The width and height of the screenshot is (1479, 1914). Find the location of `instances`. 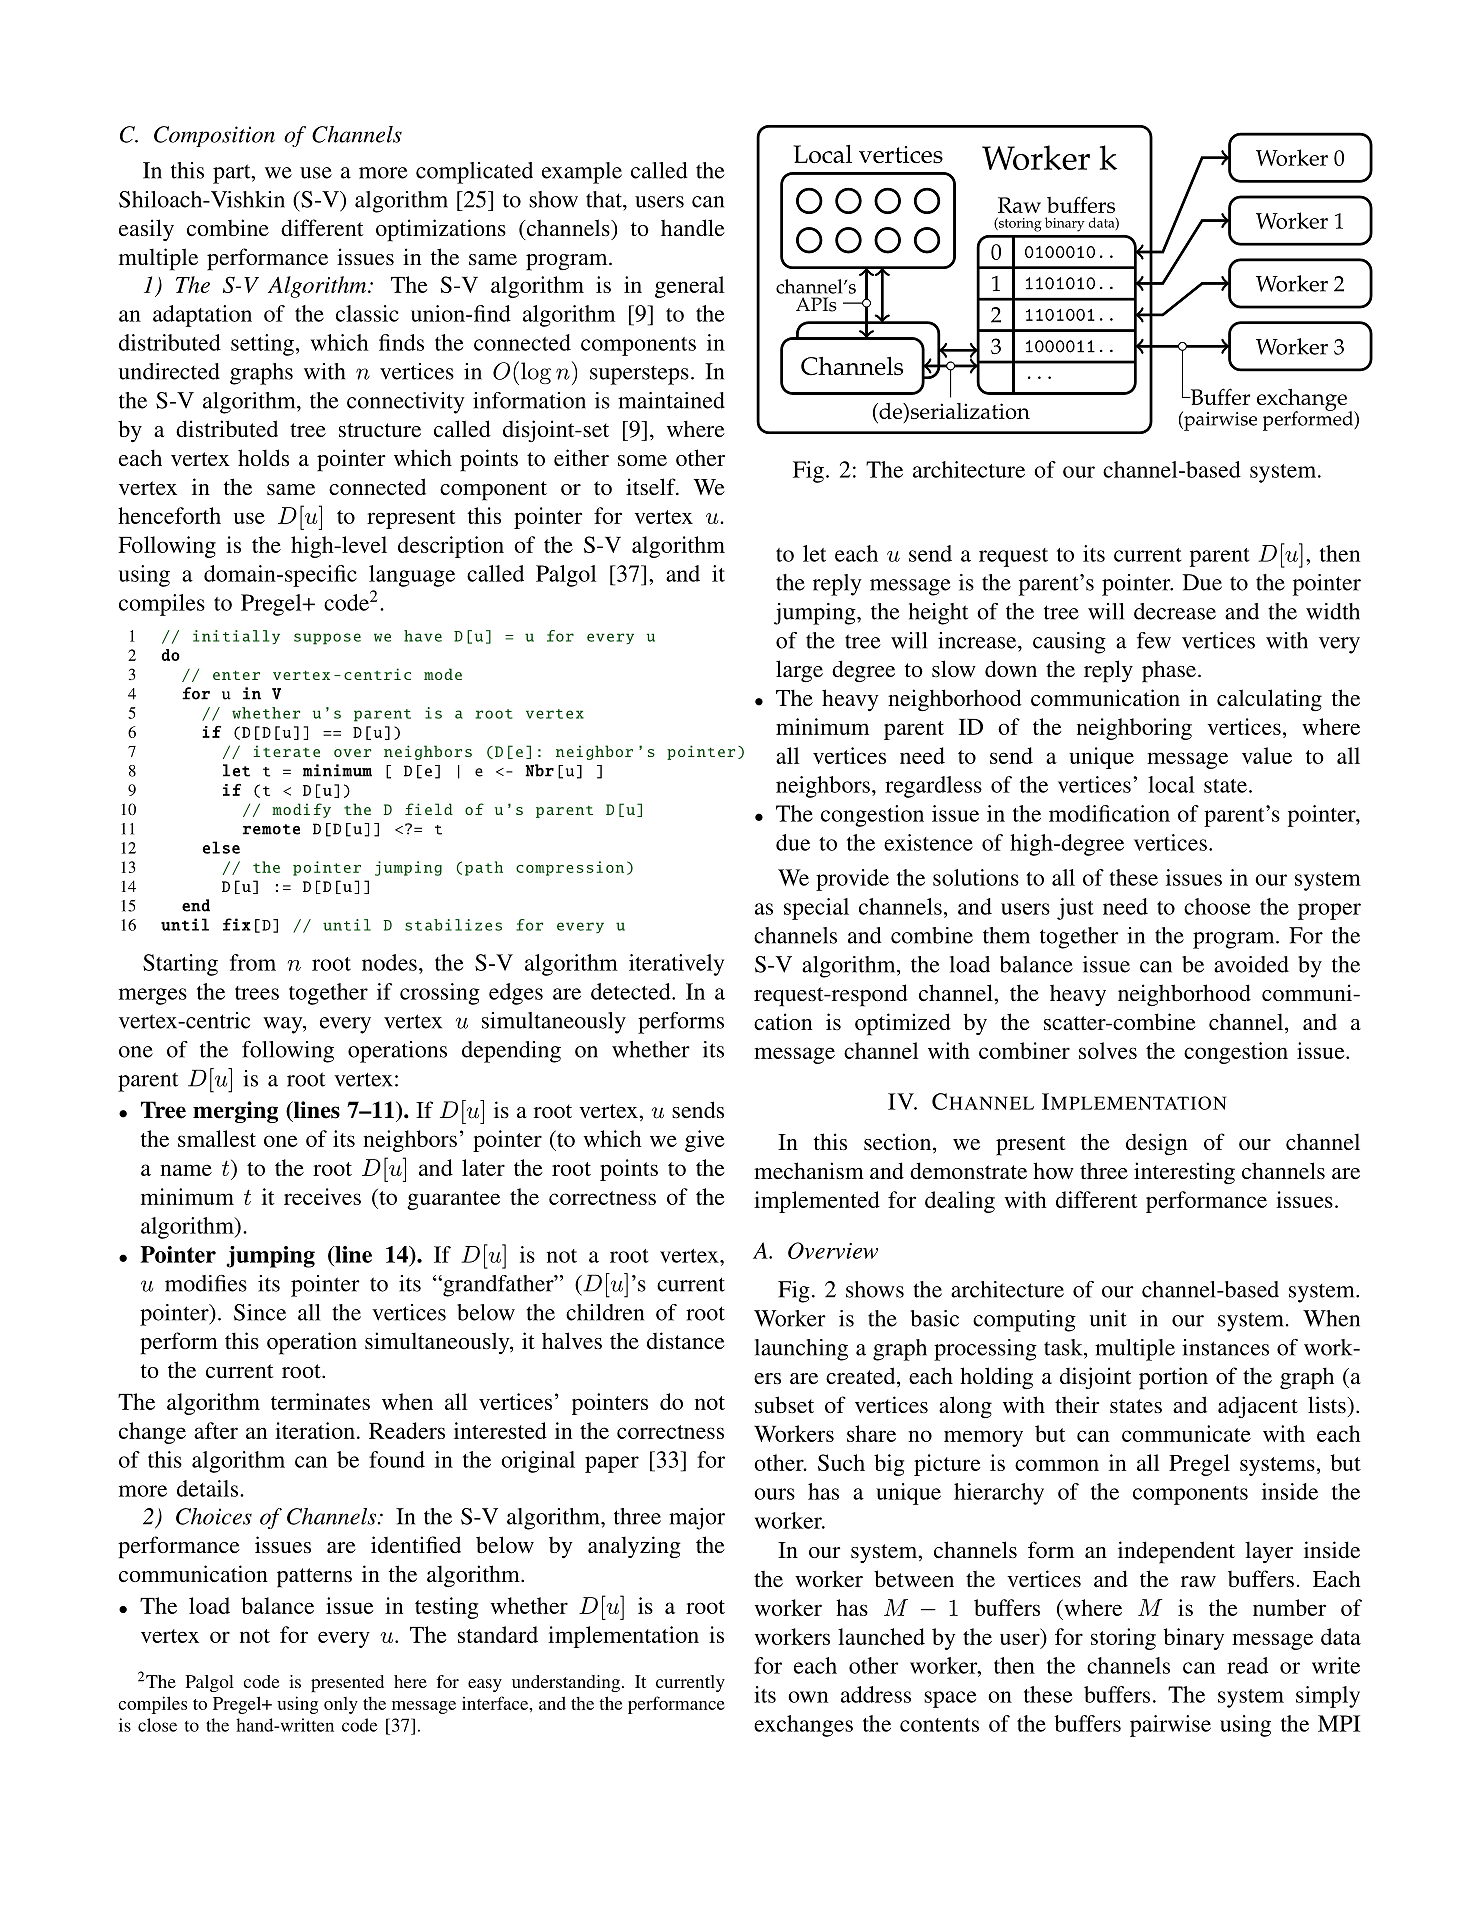

instances is located at coordinates (1225, 1347).
